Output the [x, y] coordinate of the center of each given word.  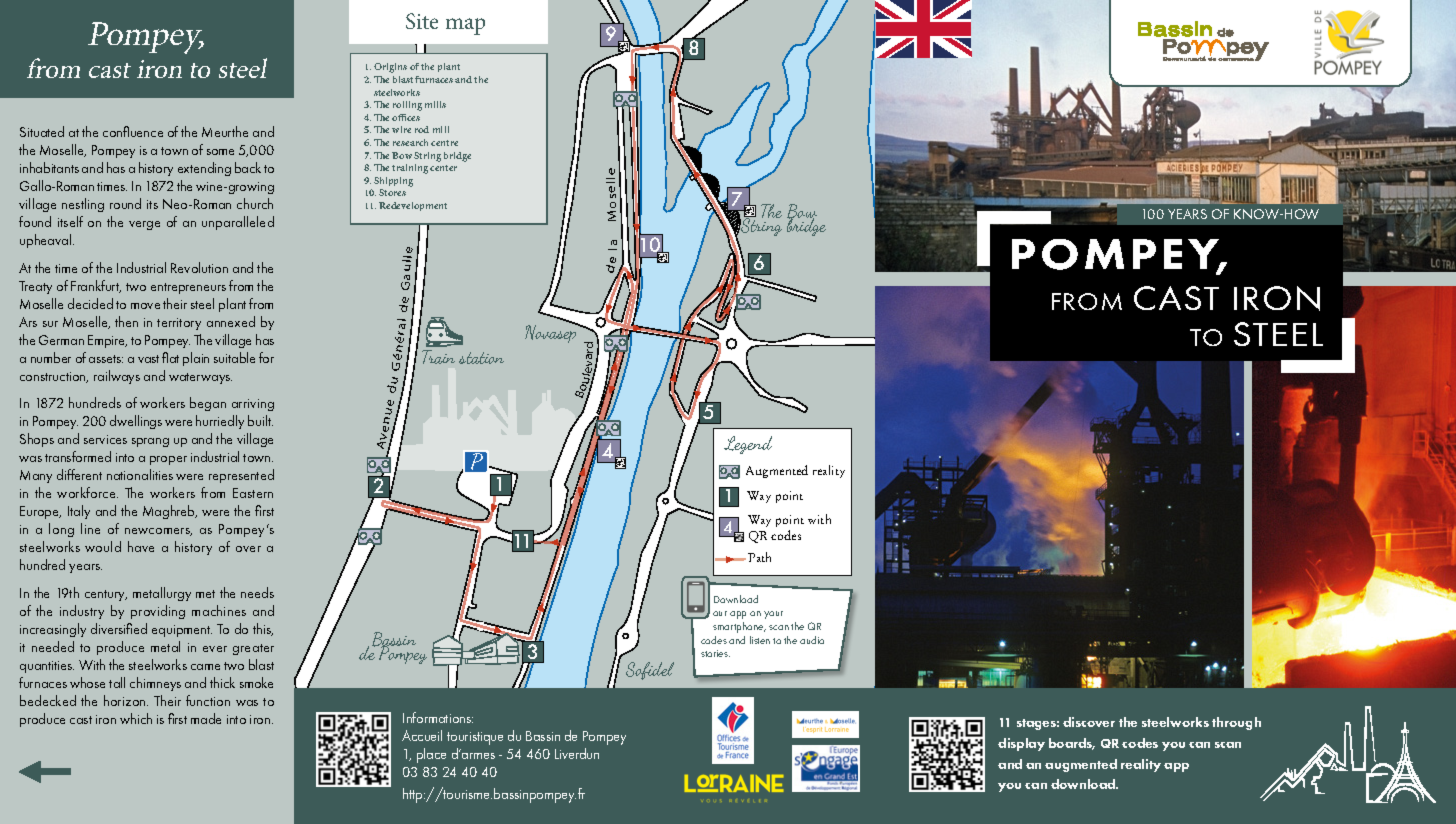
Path [759, 557]
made [206, 718]
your [773, 615]
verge [144, 225]
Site [422, 21]
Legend [748, 445]
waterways [200, 378]
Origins [390, 68]
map [465, 26]
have [141, 546]
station [481, 358]
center [443, 168]
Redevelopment [413, 206]
